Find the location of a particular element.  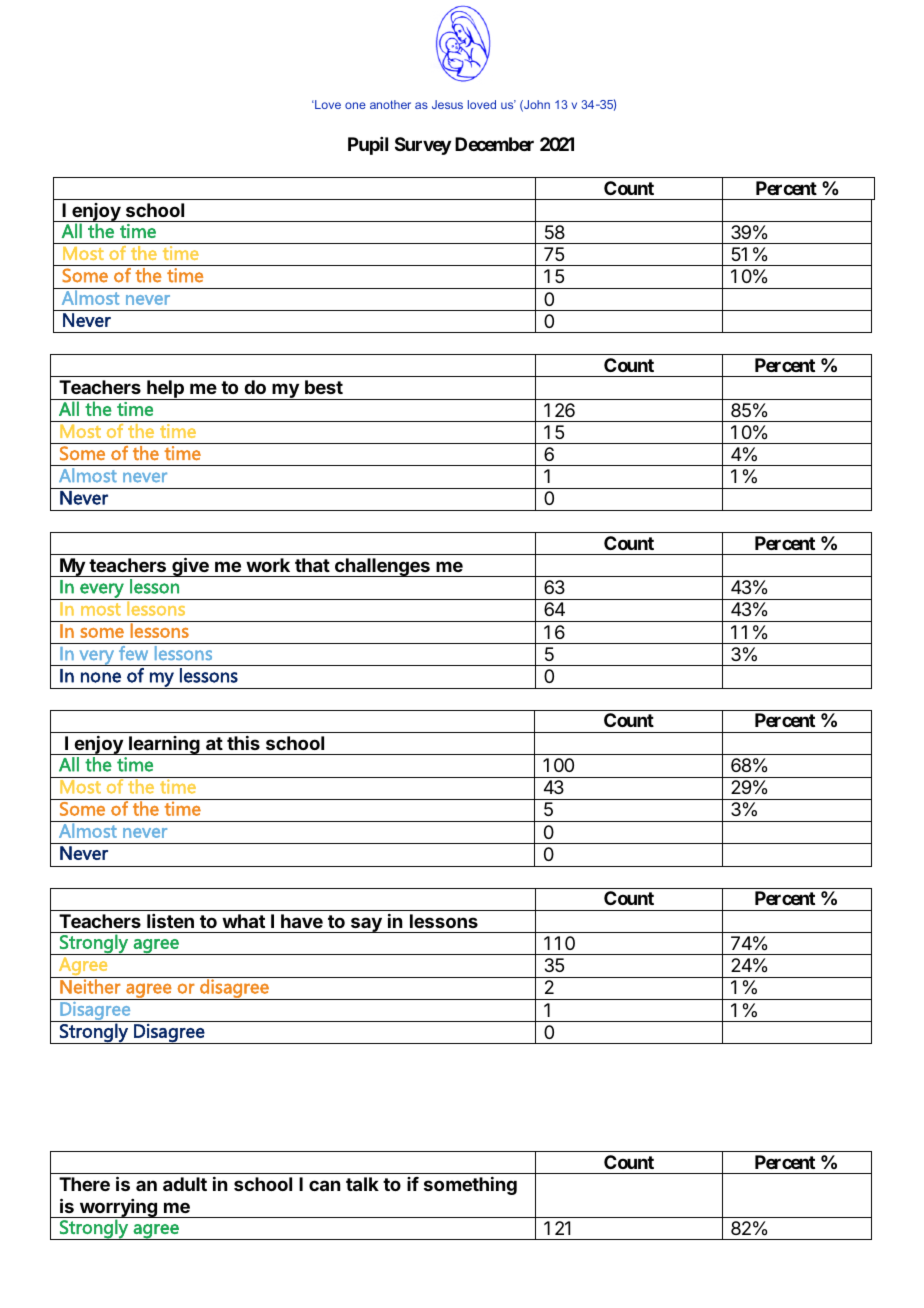

help is located at coordinates (165, 390).
